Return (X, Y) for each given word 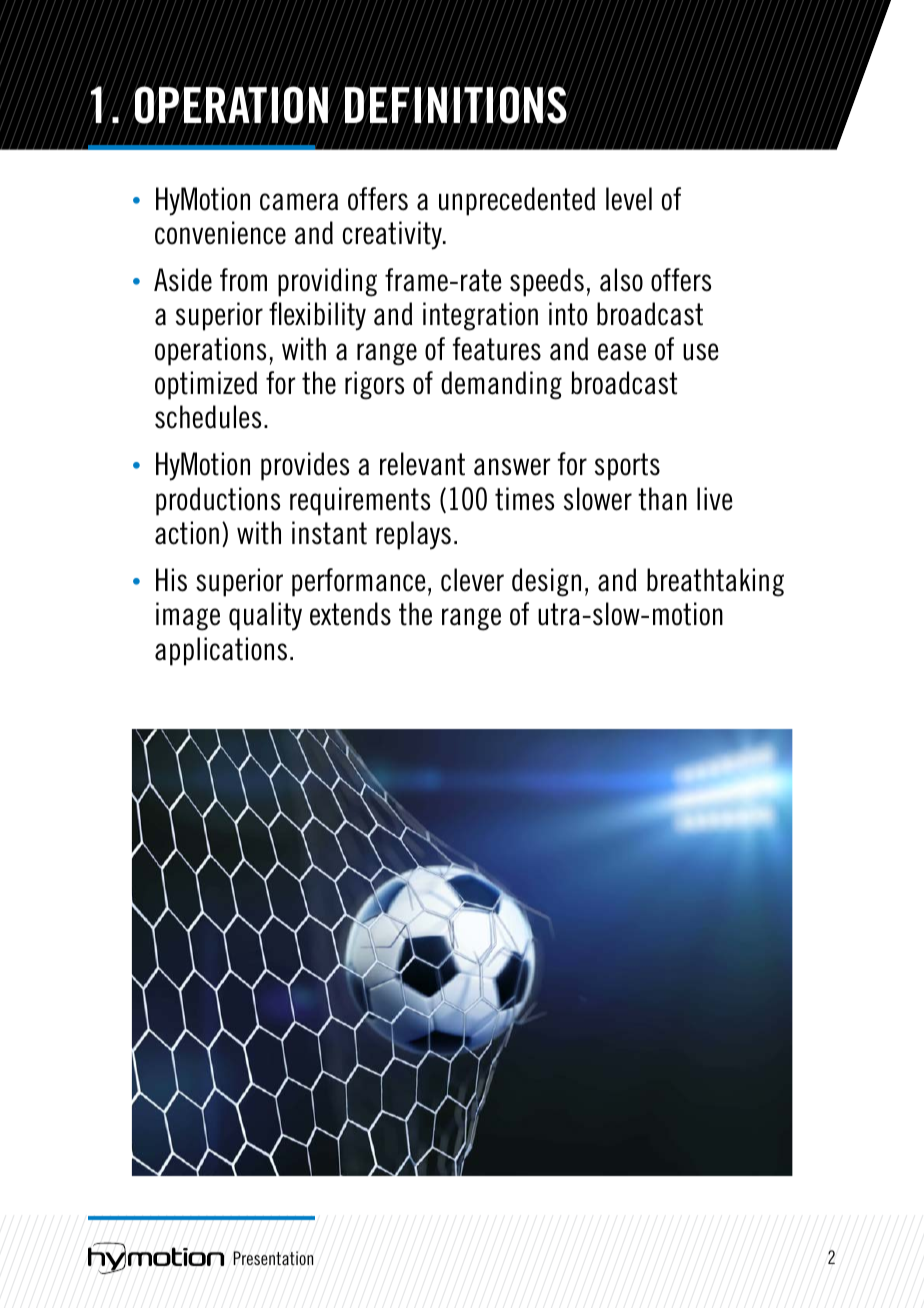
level (629, 199)
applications (221, 651)
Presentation (273, 1258)
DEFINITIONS (456, 106)
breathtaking (715, 582)
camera (299, 202)
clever (472, 580)
